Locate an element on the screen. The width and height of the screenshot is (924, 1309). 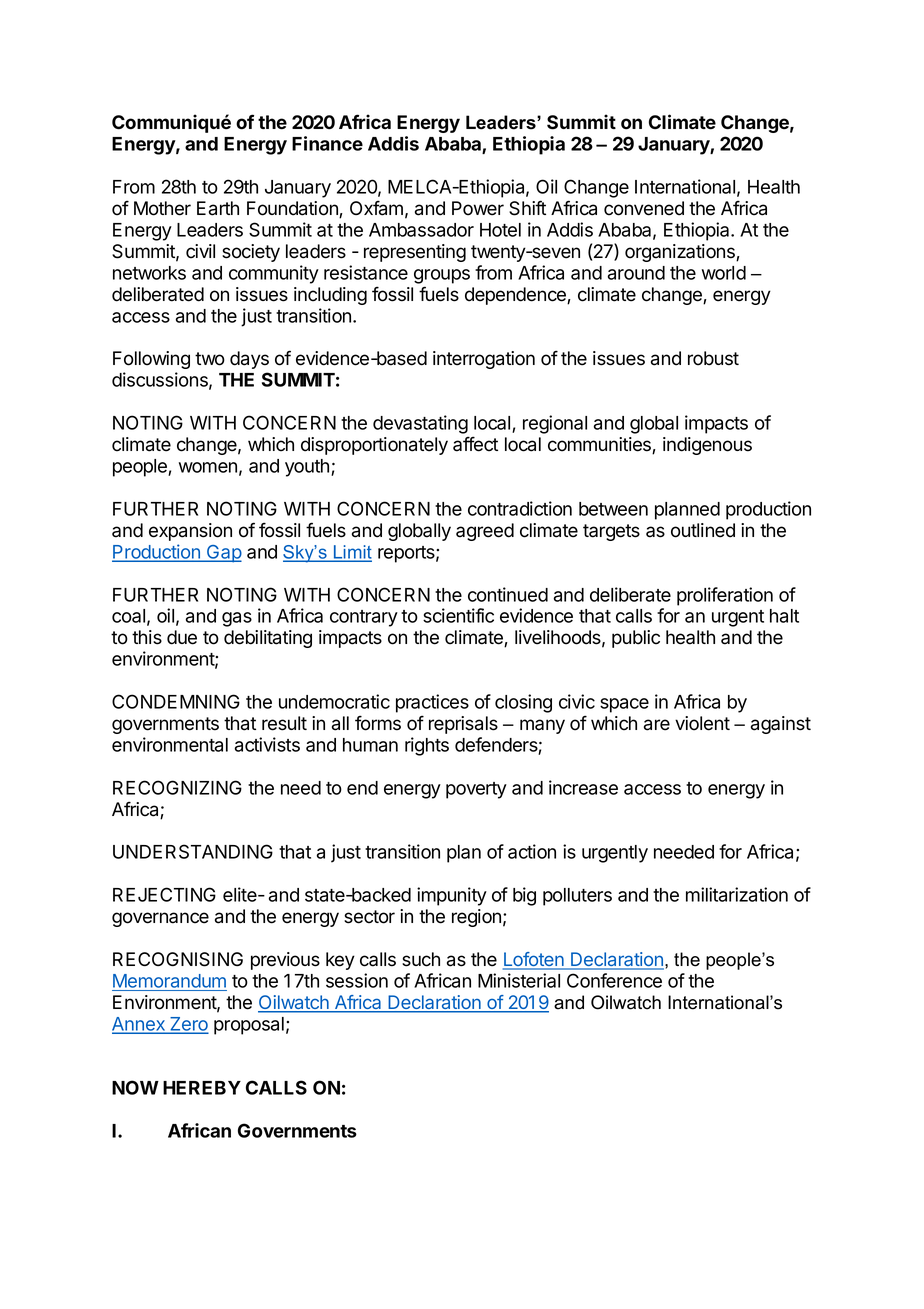
scientific is located at coordinates (458, 615).
